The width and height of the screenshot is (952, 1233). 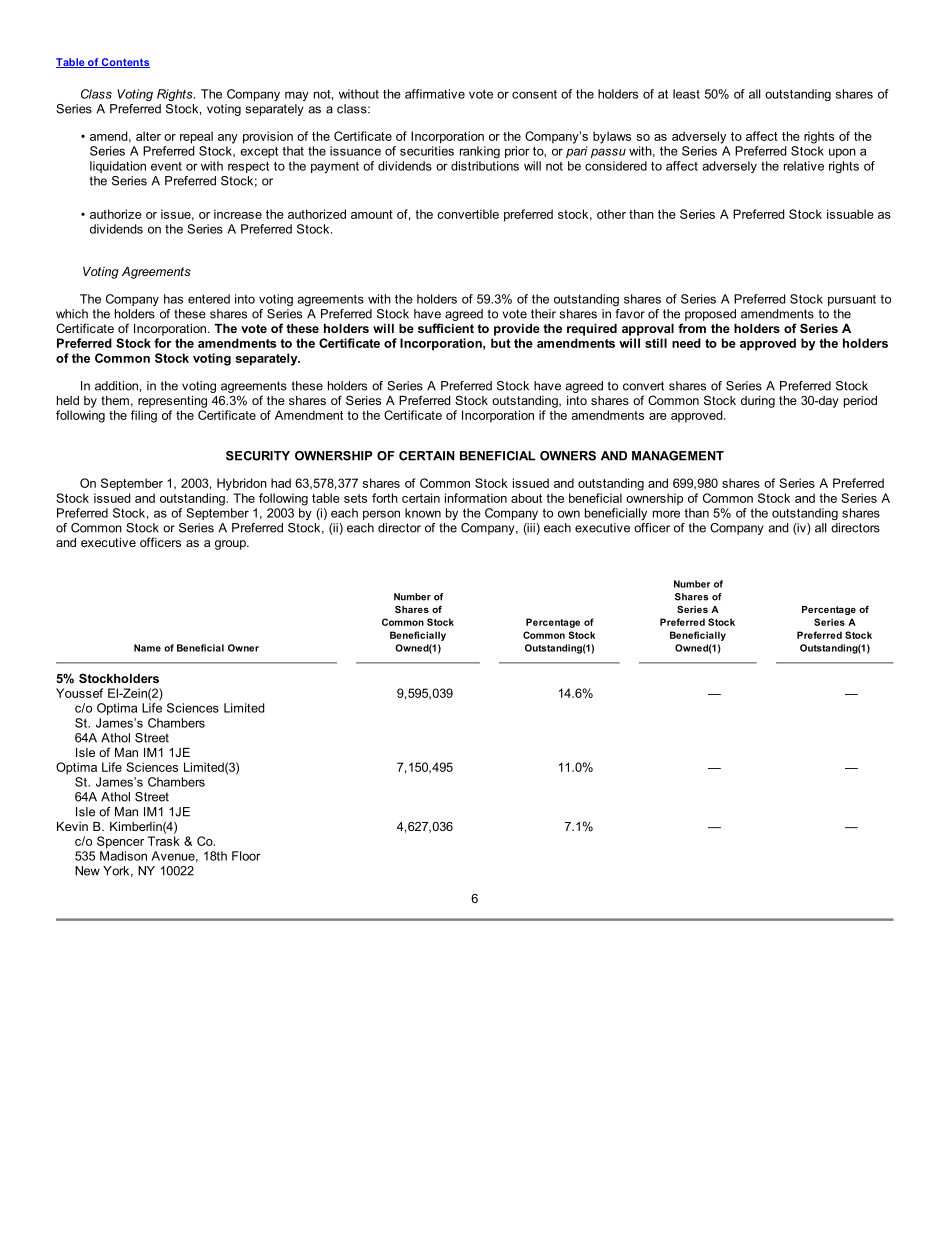 I want to click on least, so click(x=686, y=94).
